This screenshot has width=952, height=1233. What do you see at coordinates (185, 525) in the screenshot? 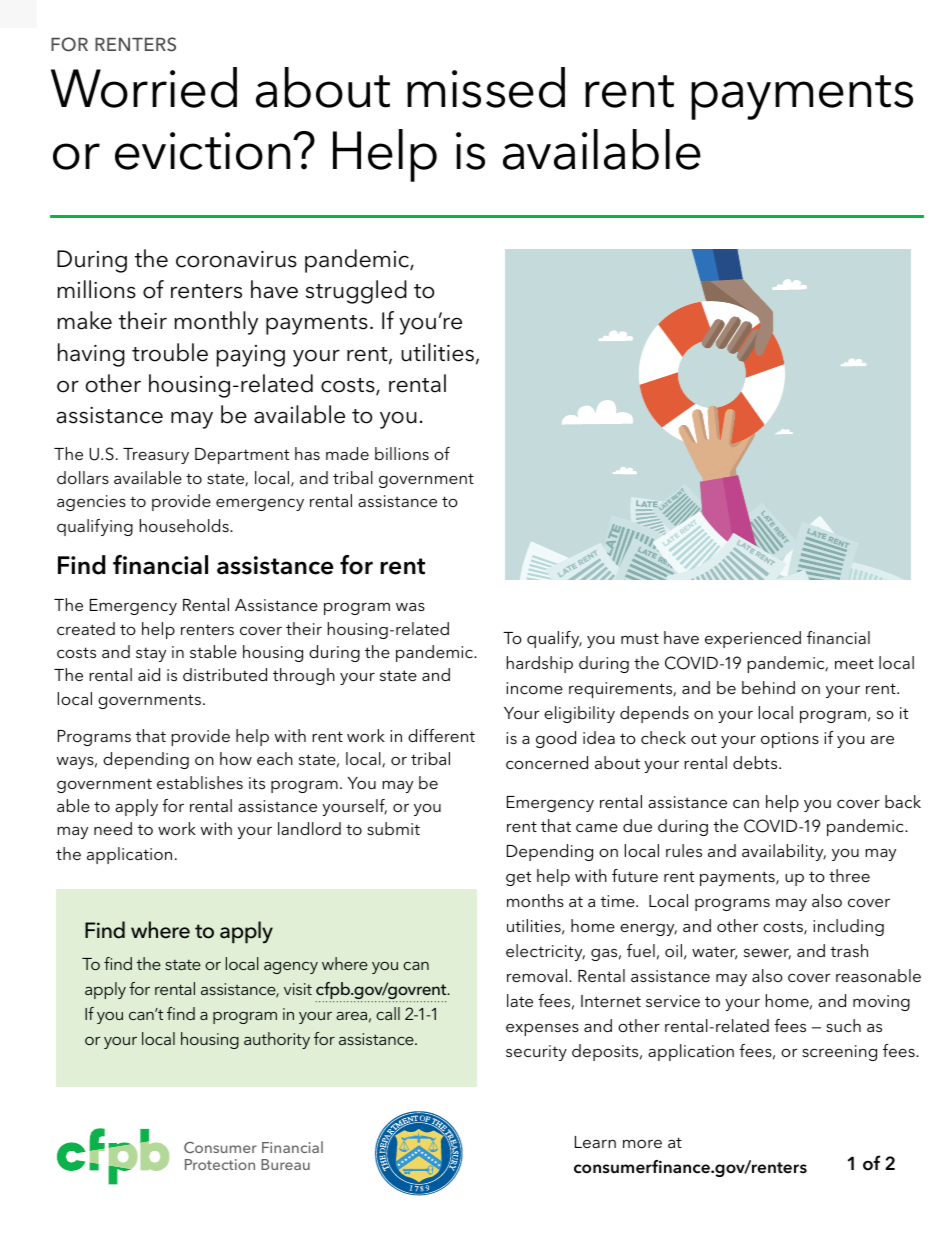
I see `households` at bounding box center [185, 525].
